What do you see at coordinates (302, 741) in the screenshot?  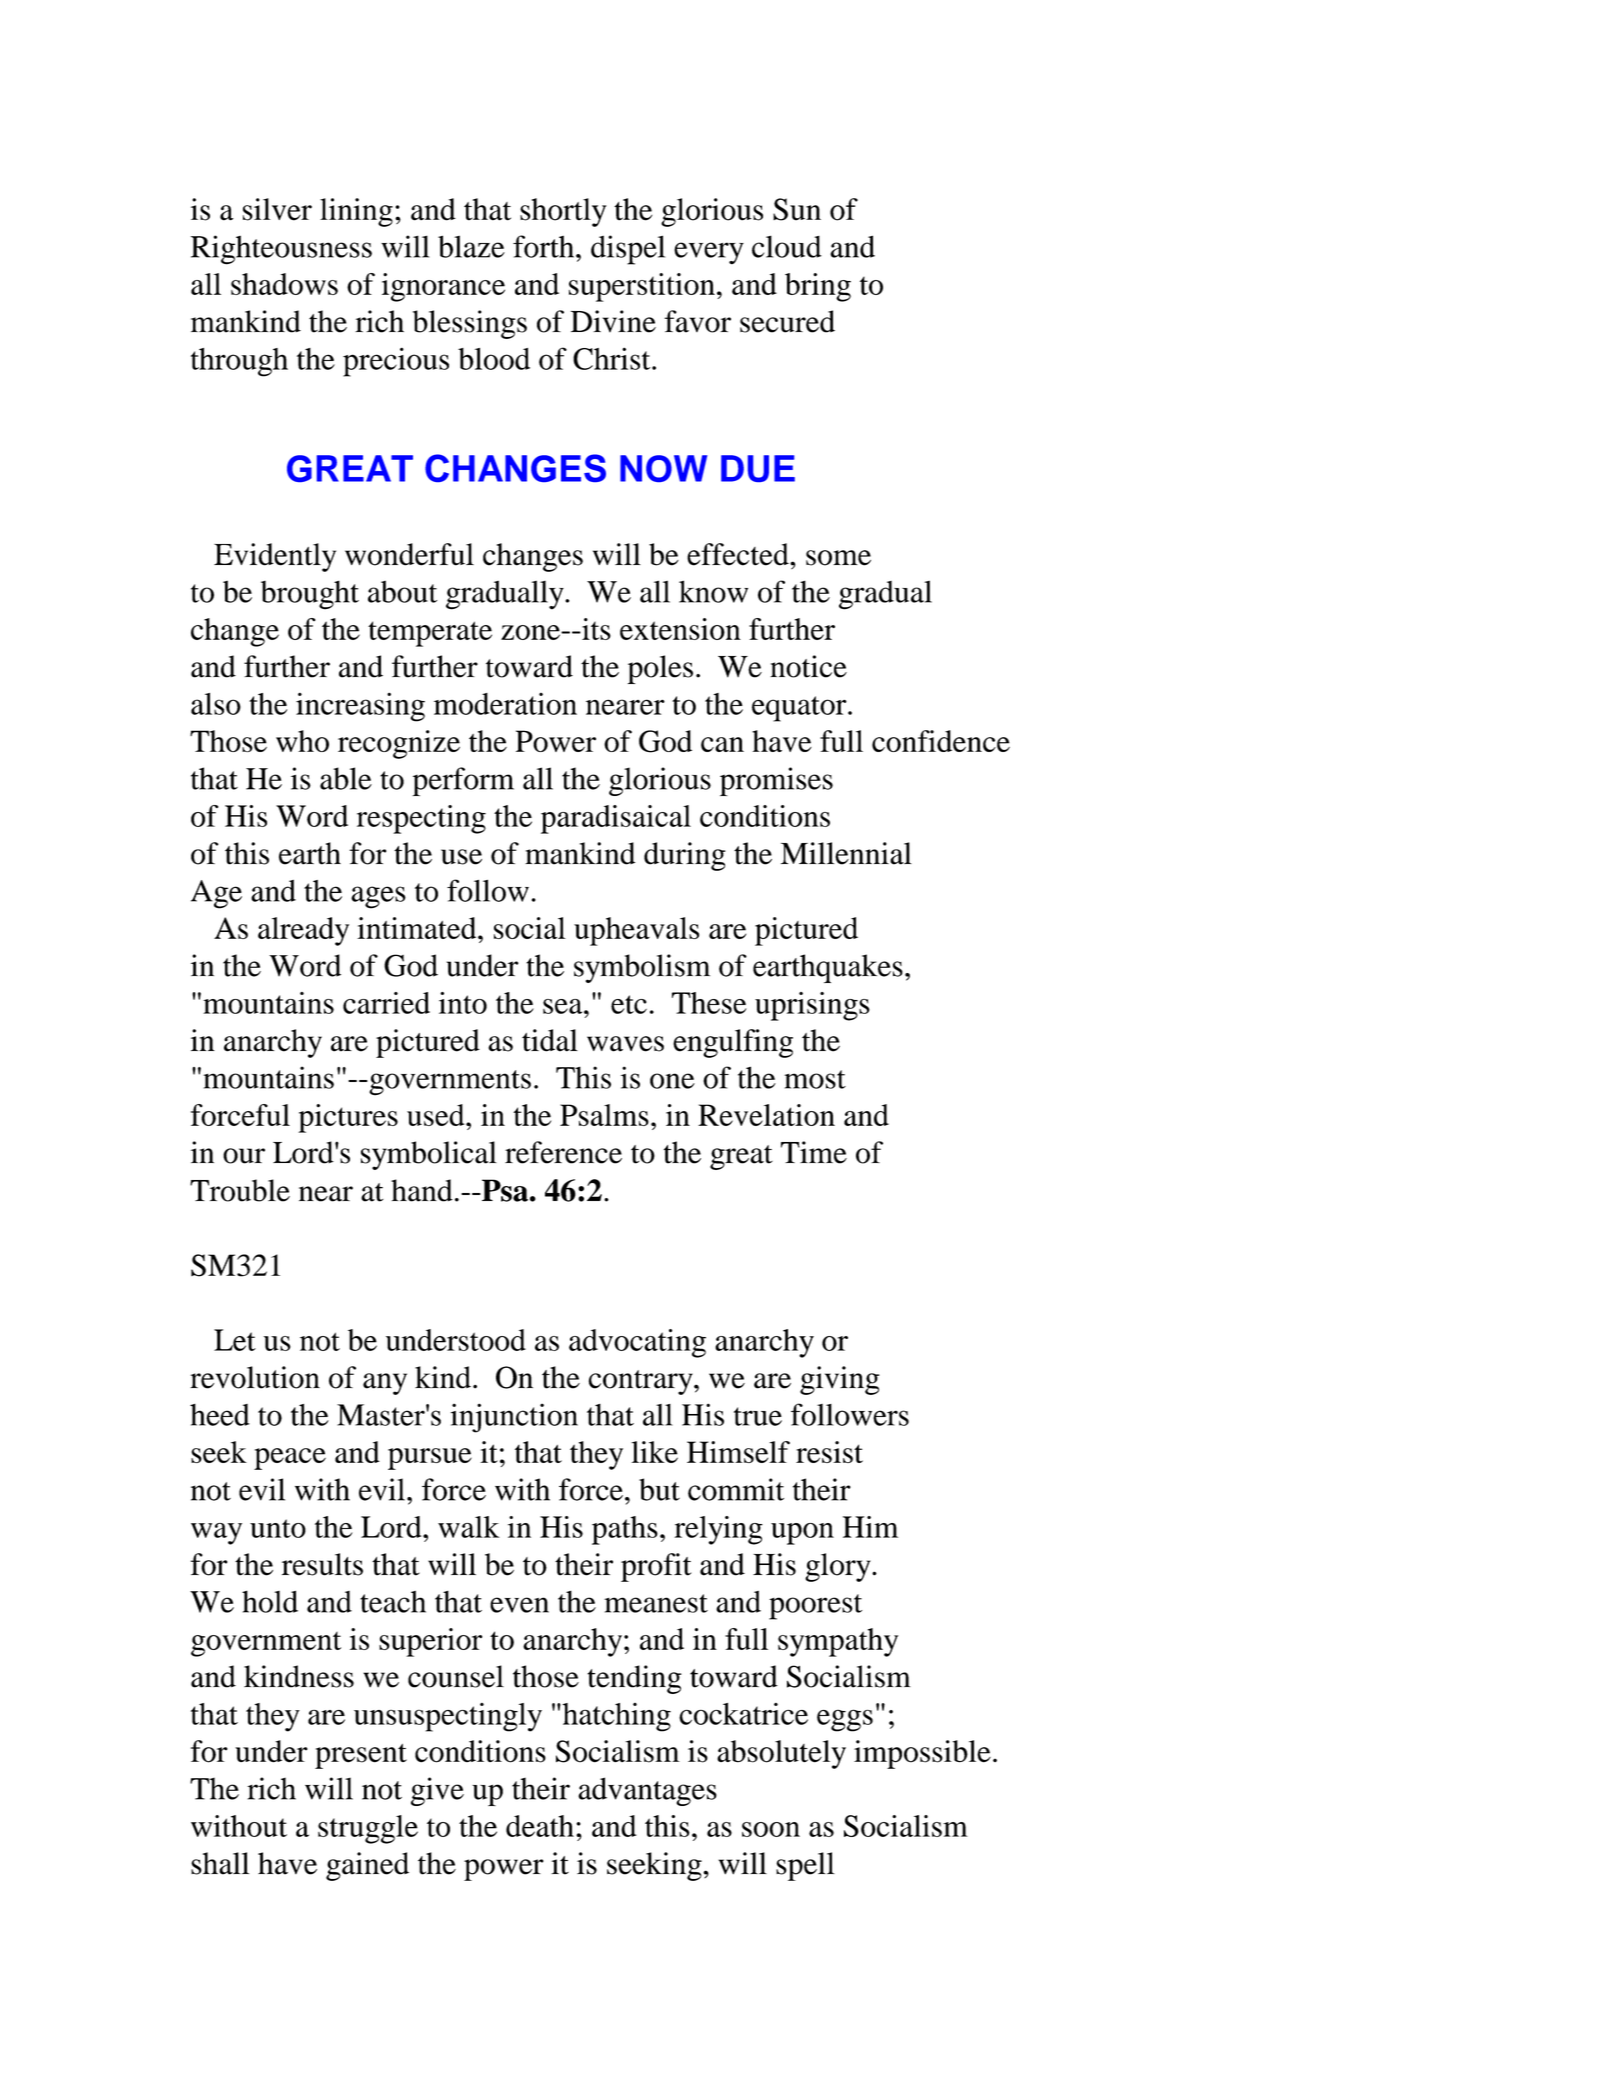 I see `who` at bounding box center [302, 741].
